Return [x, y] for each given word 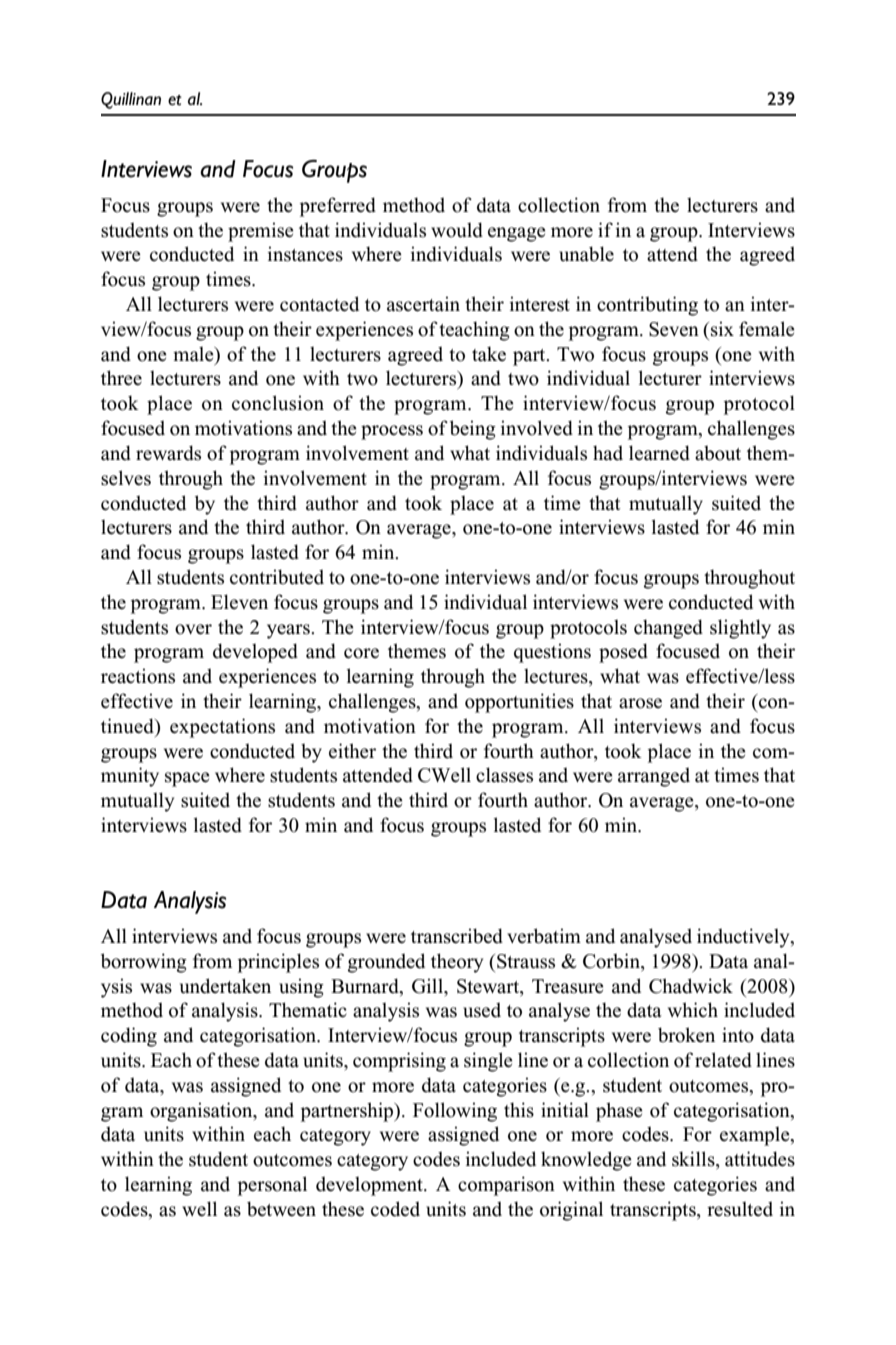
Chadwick [691, 986]
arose [640, 703]
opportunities [519, 703]
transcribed [457, 936]
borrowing [144, 963]
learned [659, 453]
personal [272, 1186]
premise [261, 232]
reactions [138, 676]
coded [395, 1209]
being [473, 430]
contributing [647, 306]
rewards [168, 453]
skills [694, 1160]
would [457, 230]
